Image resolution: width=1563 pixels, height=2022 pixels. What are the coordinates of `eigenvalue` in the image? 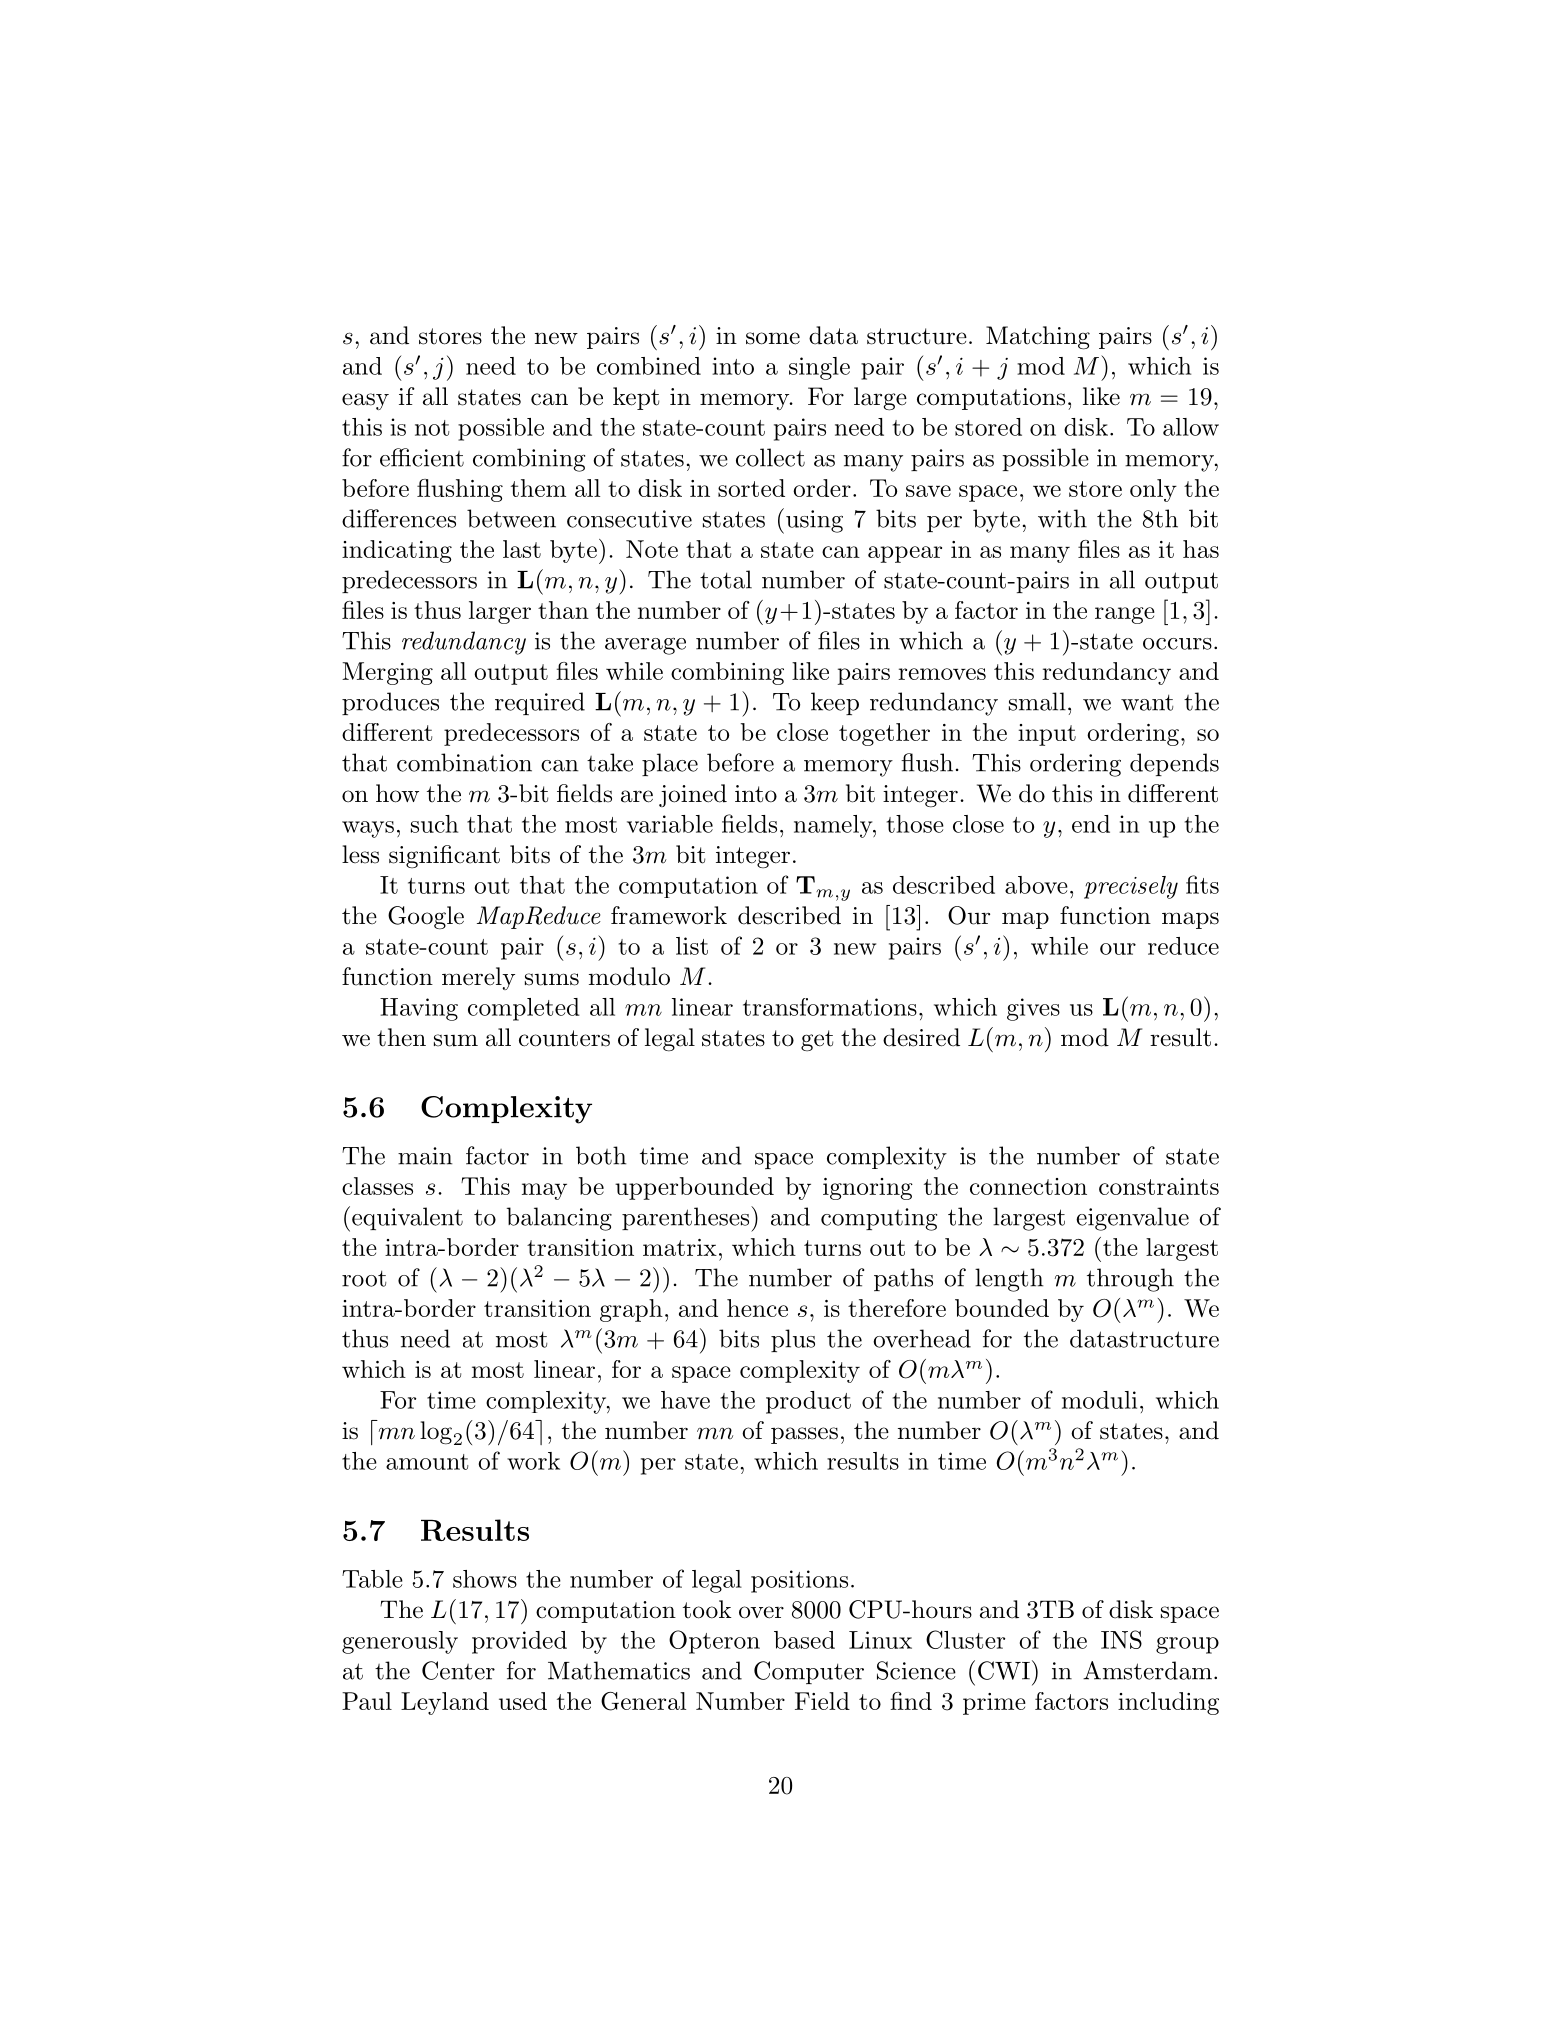 It's located at (1132, 1219).
